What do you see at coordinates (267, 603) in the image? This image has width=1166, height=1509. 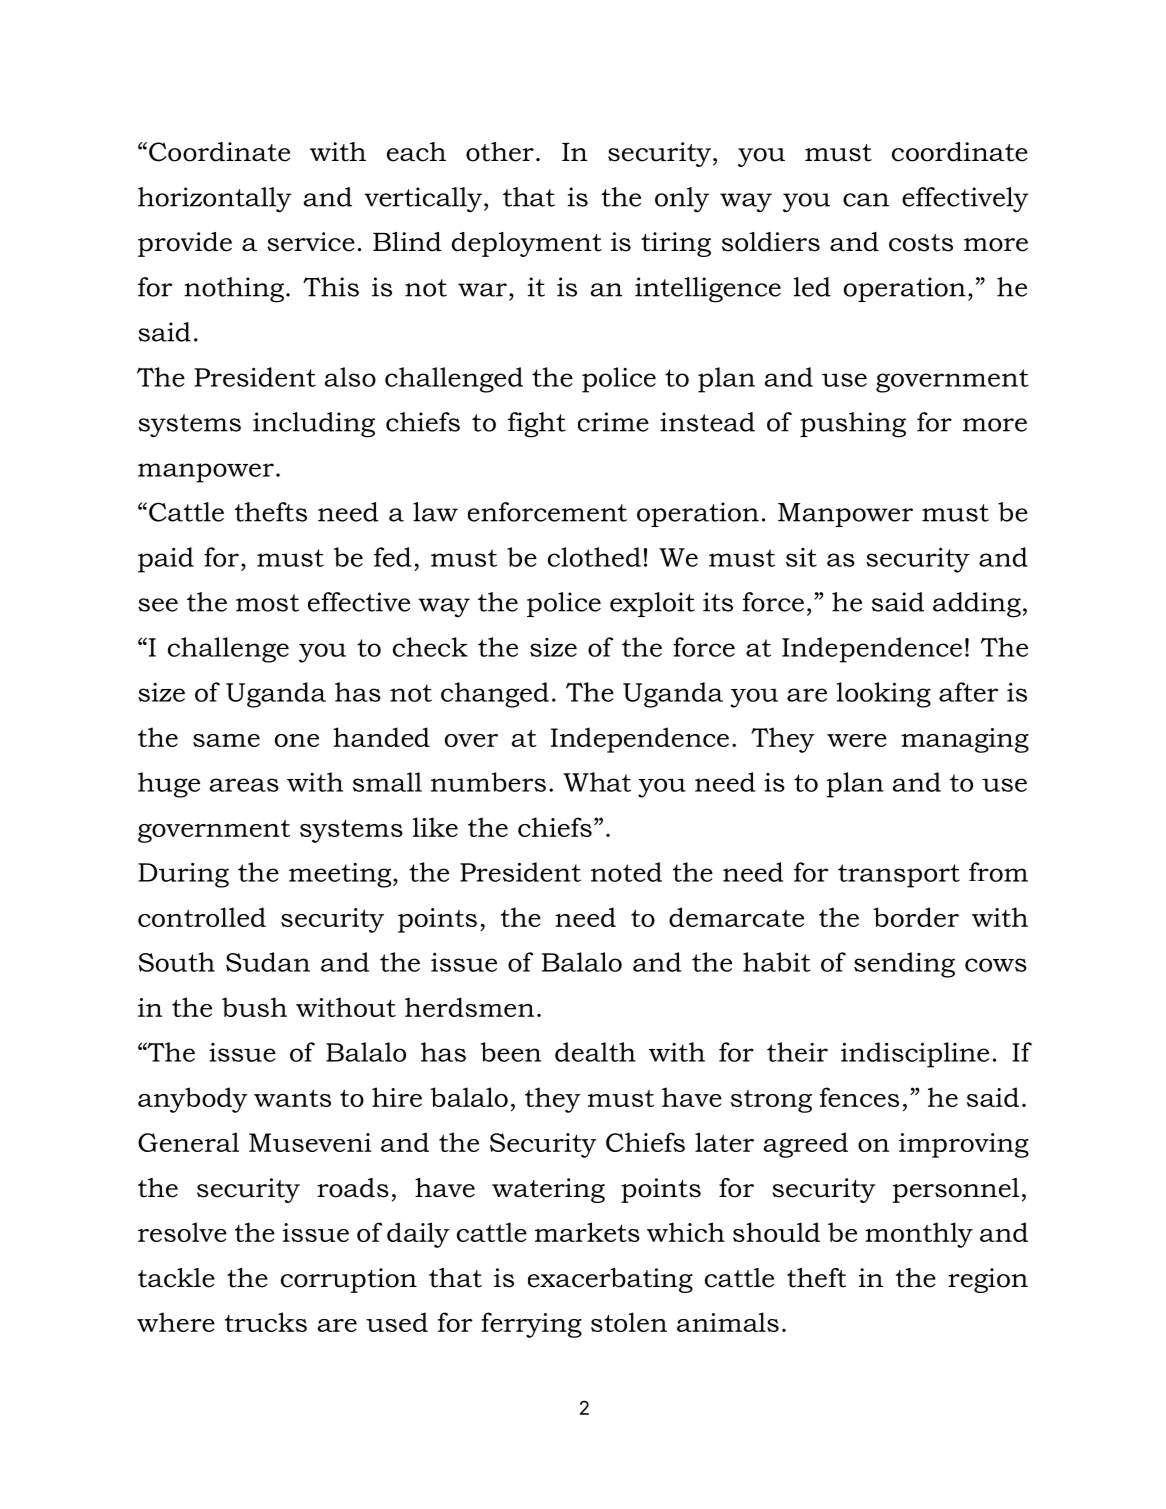 I see `most` at bounding box center [267, 603].
